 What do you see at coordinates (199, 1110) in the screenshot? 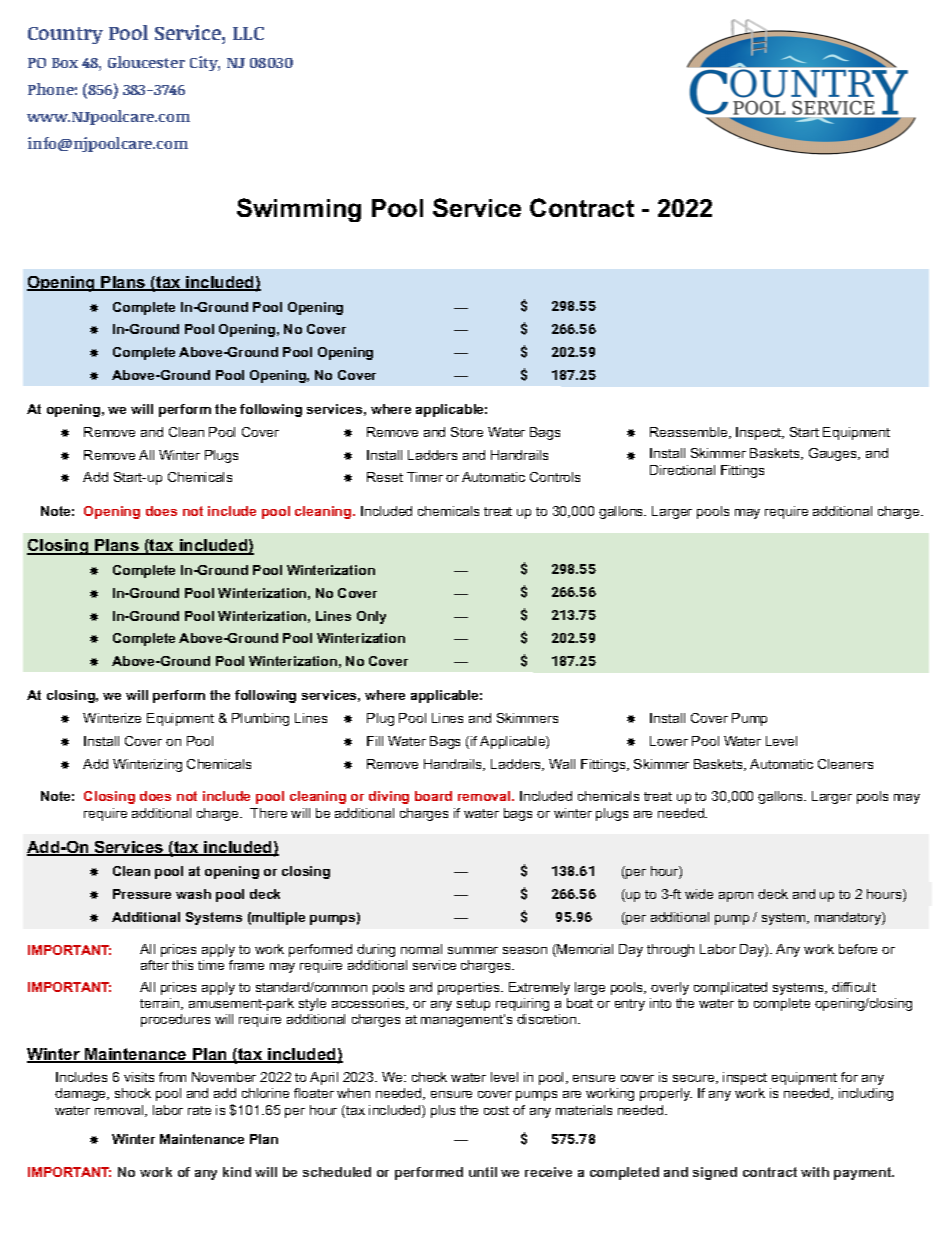
I see `rate` at bounding box center [199, 1110].
